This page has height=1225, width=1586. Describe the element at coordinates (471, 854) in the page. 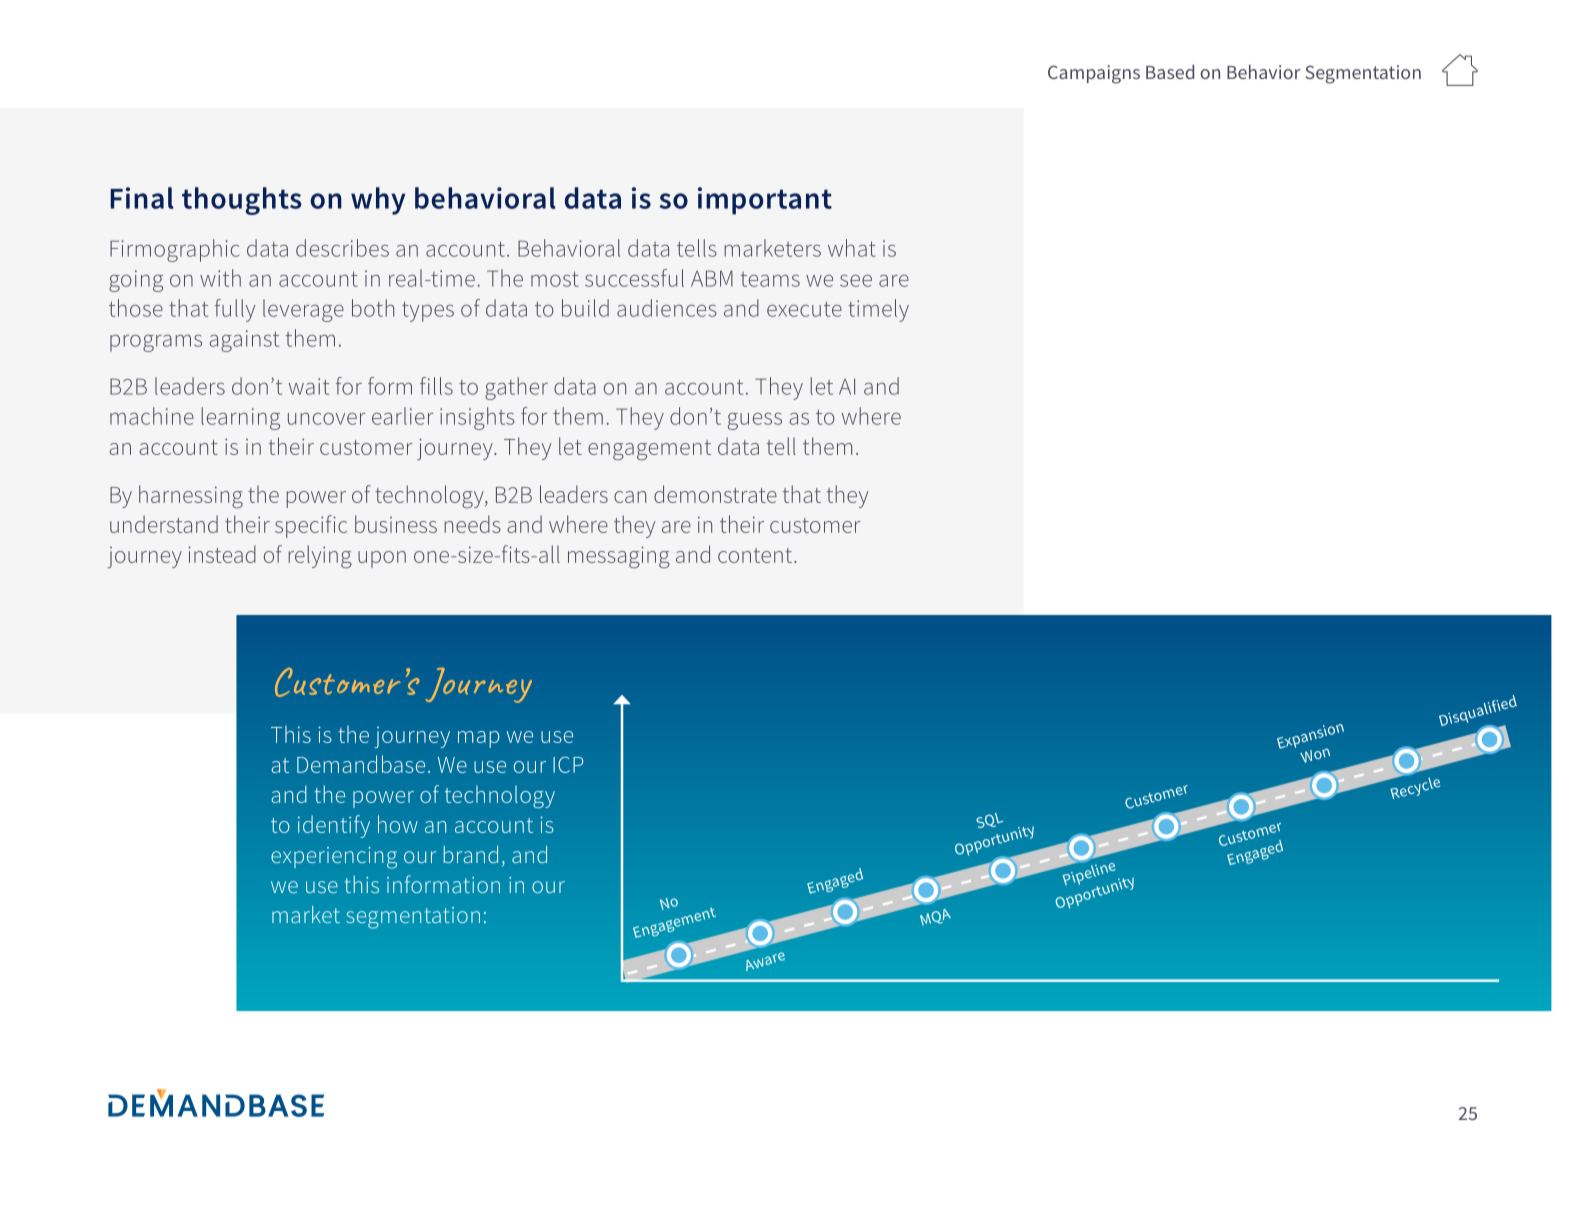

I see `brand` at that location.
